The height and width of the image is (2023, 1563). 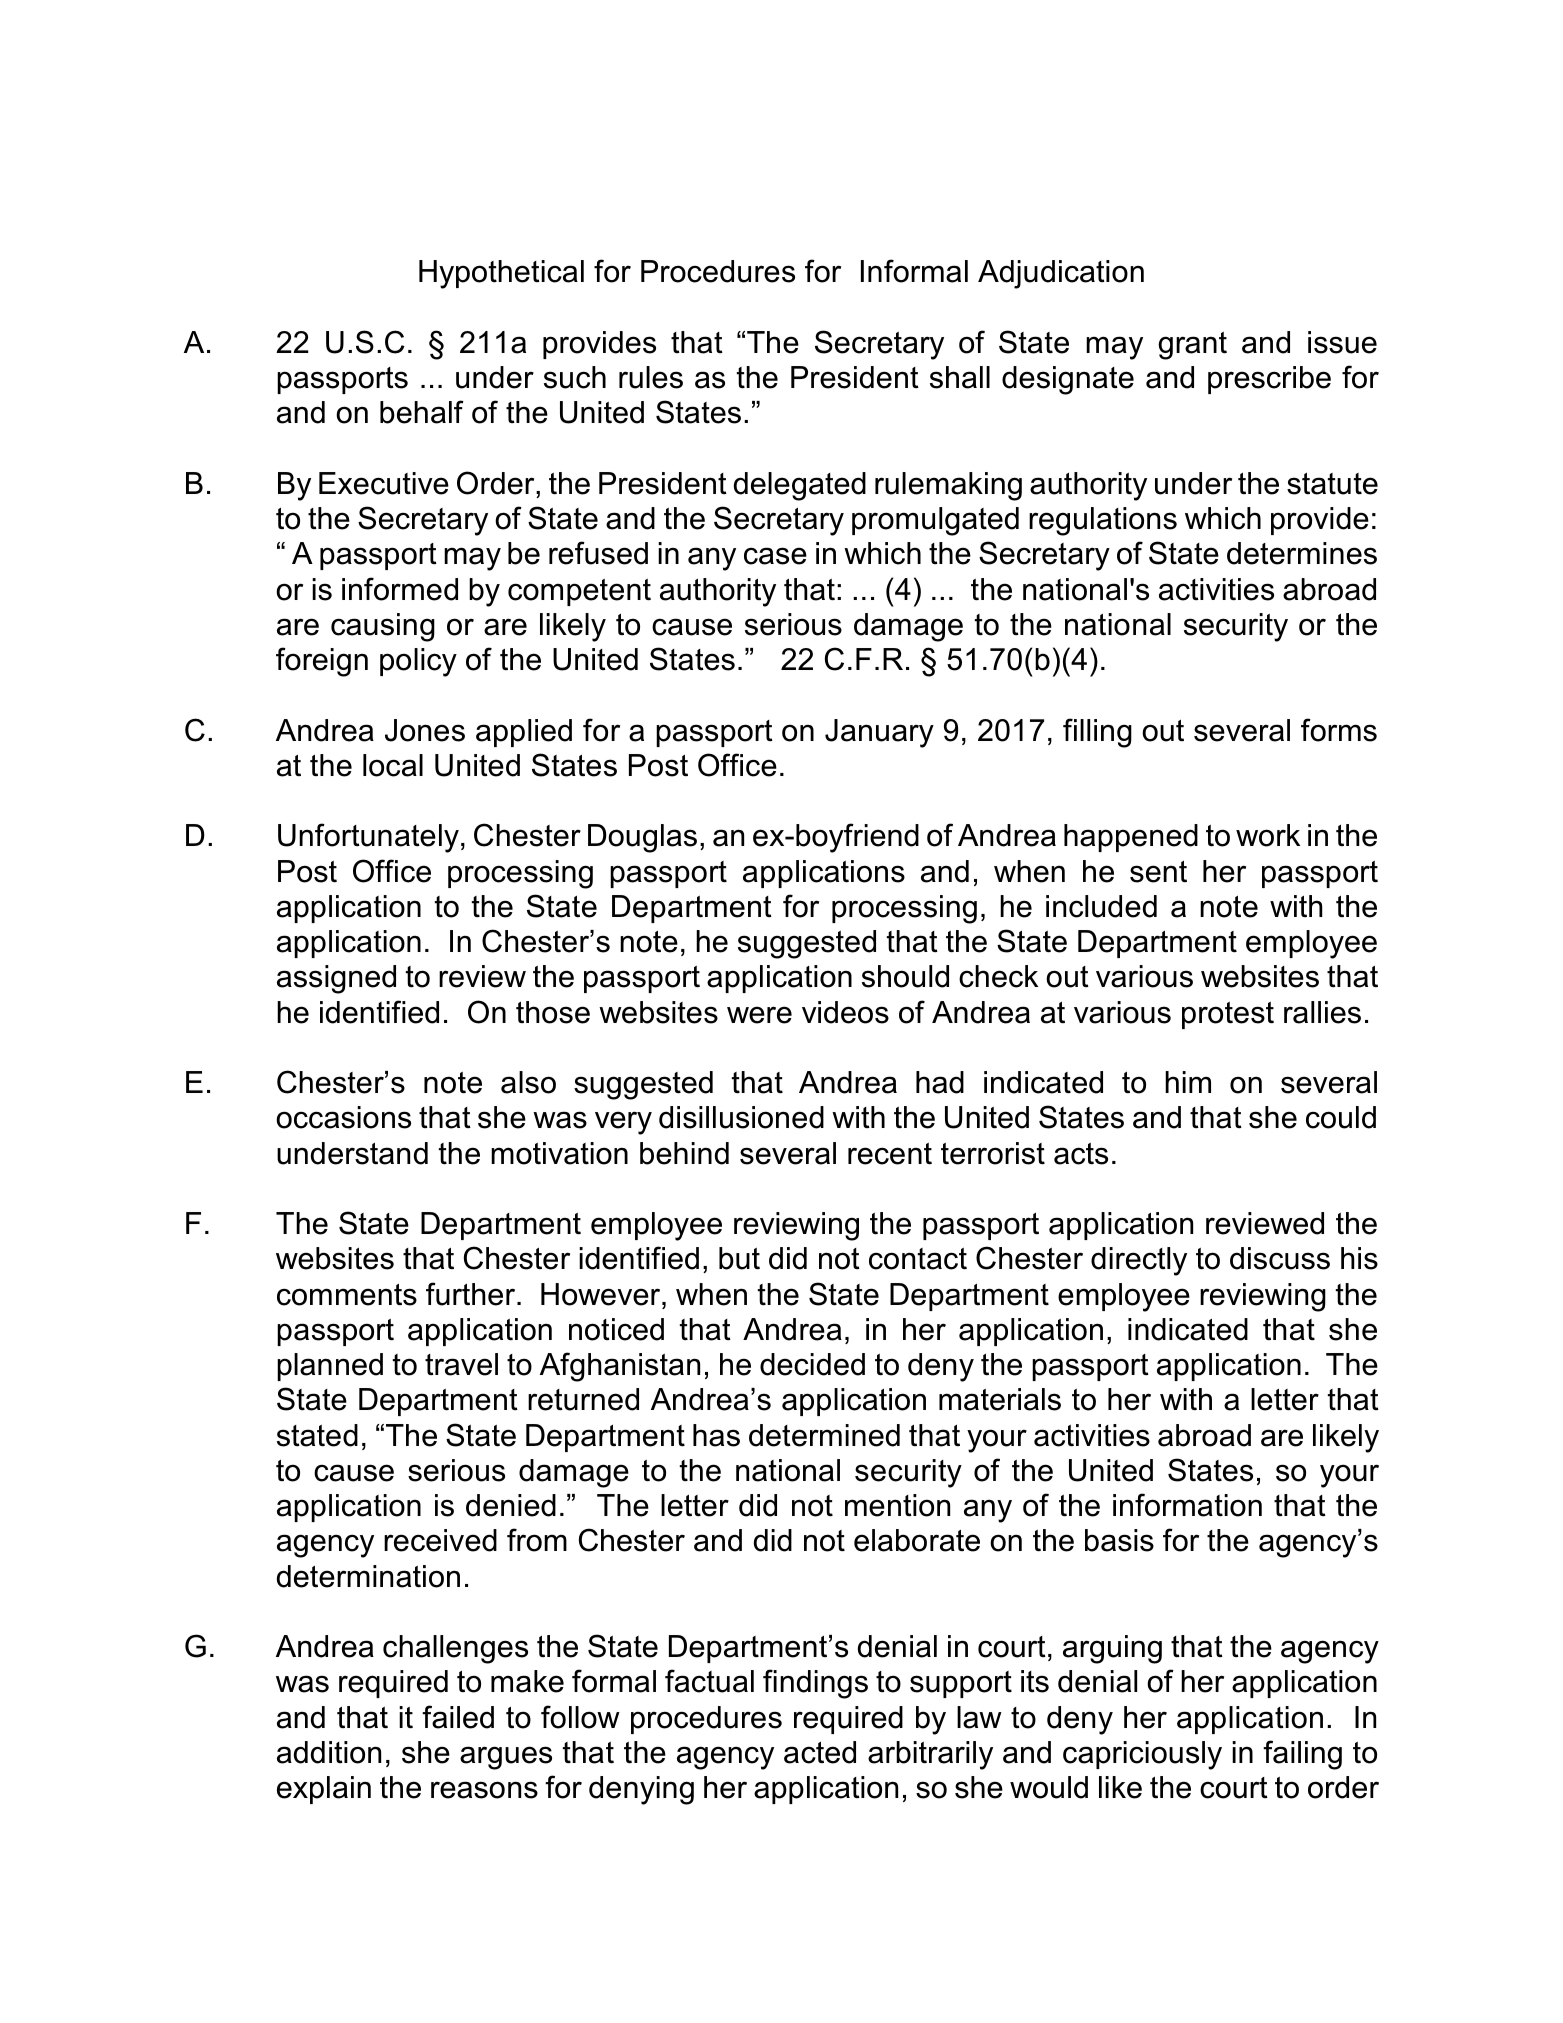 What do you see at coordinates (879, 733) in the image?
I see `January` at bounding box center [879, 733].
